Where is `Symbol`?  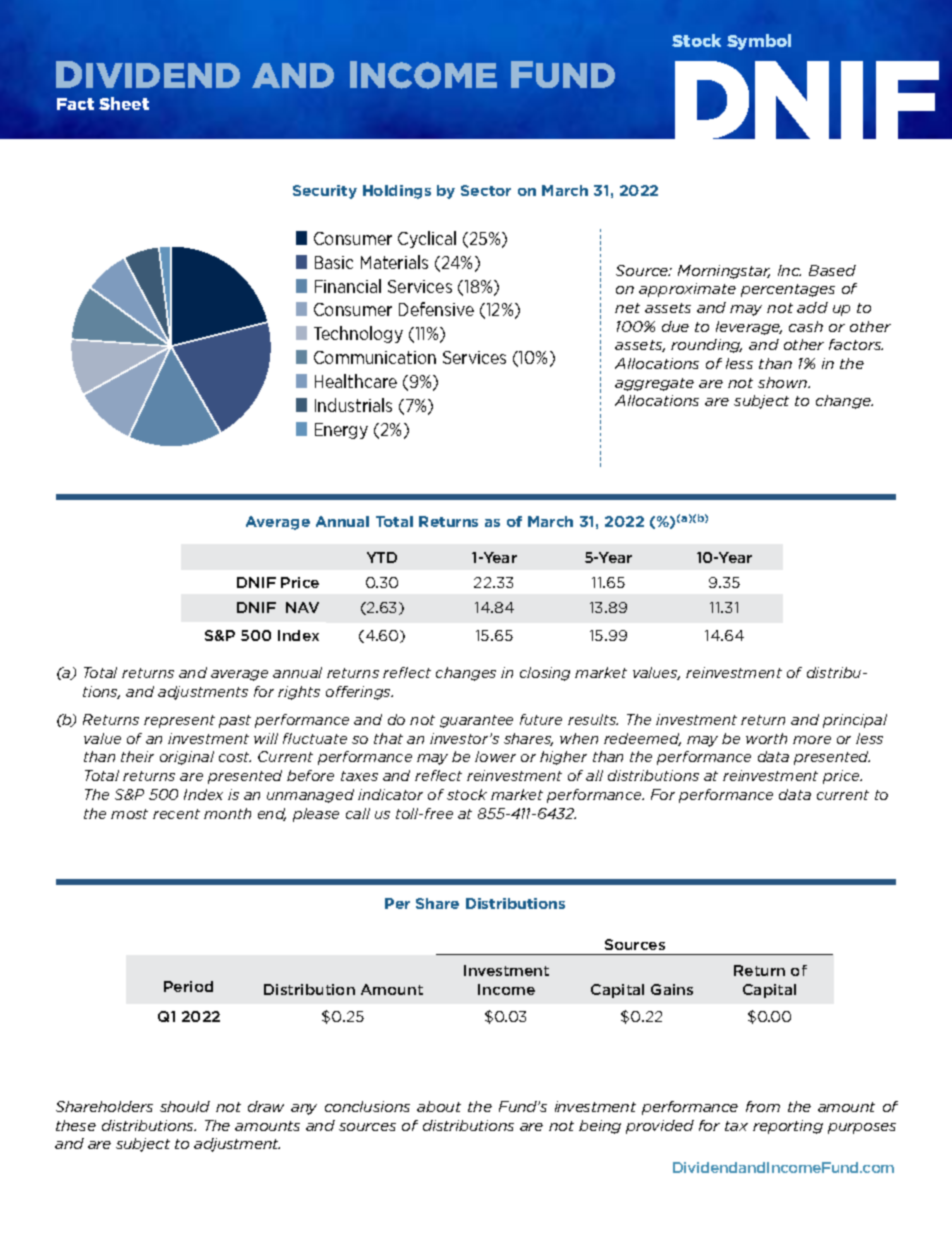 Symbol is located at coordinates (759, 42).
